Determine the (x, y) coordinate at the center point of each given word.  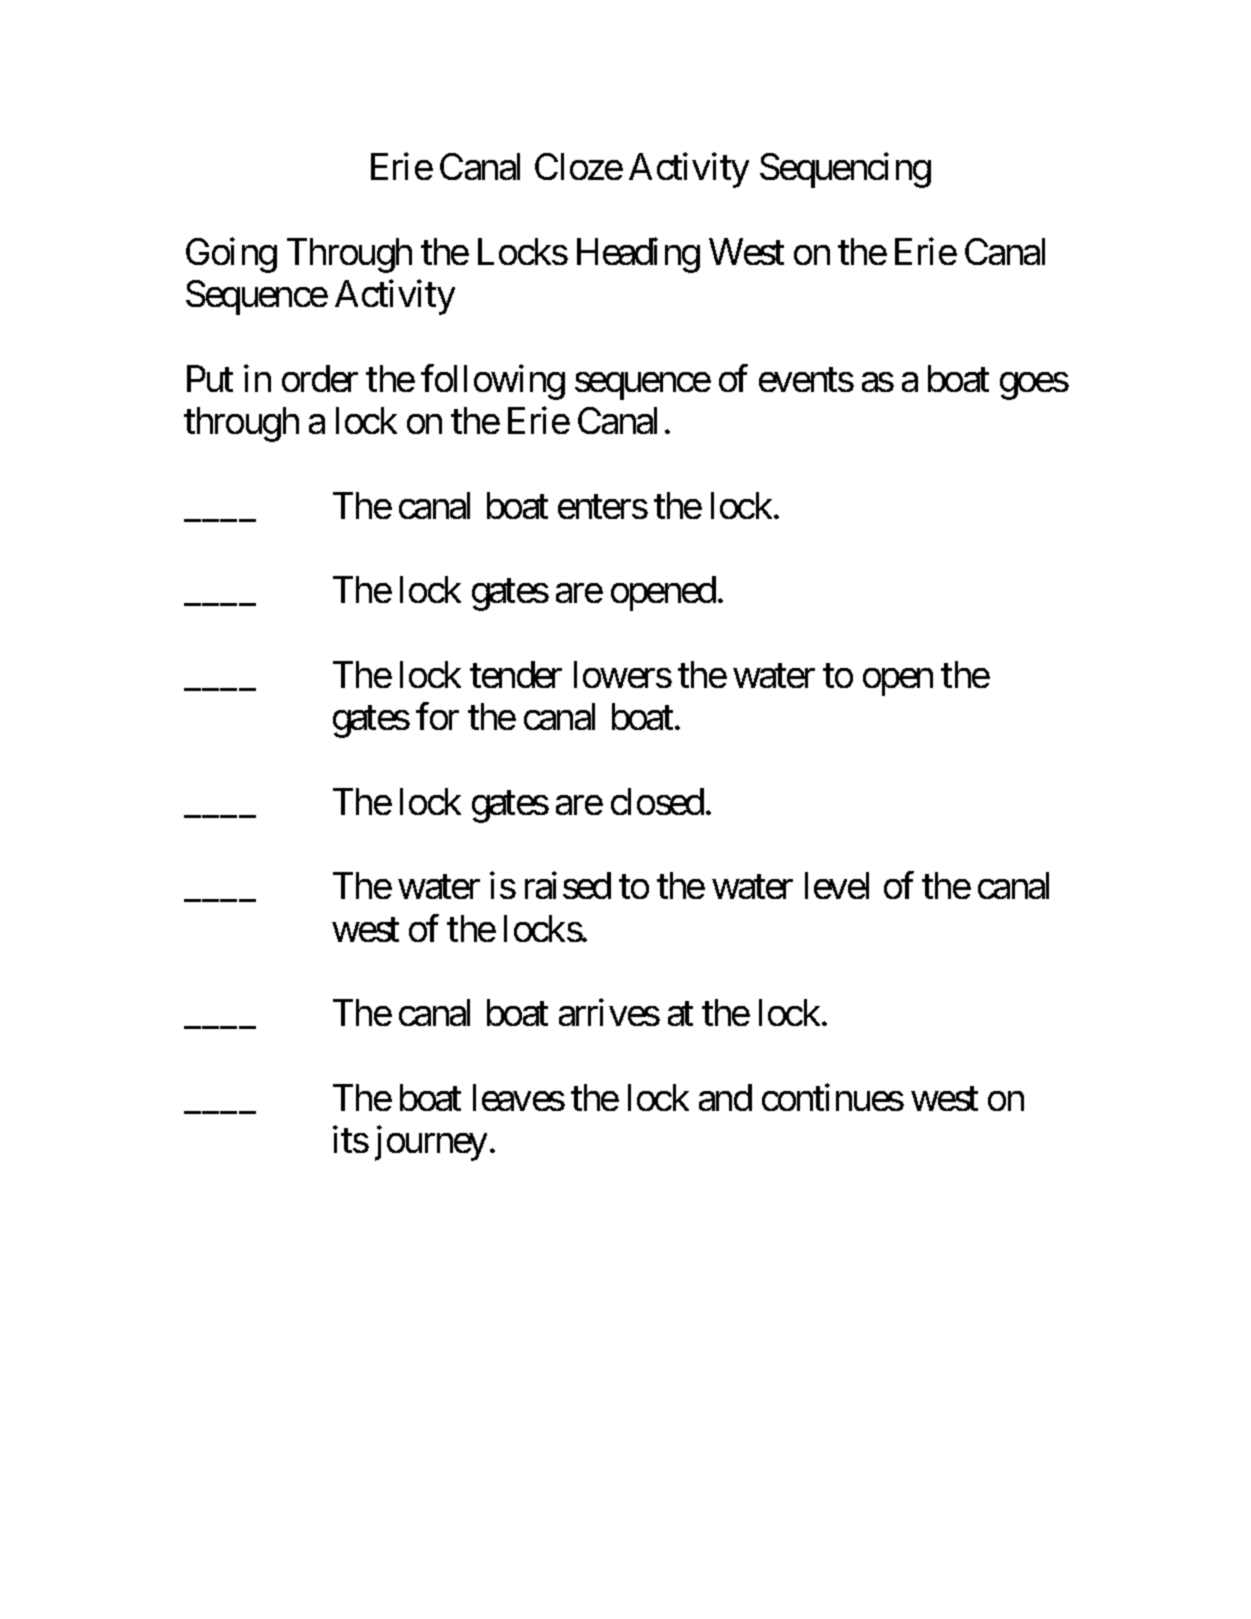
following (493, 382)
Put (210, 378)
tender (516, 674)
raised (568, 885)
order (320, 378)
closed (657, 801)
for (437, 716)
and (725, 1097)
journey (431, 1143)
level (837, 885)
